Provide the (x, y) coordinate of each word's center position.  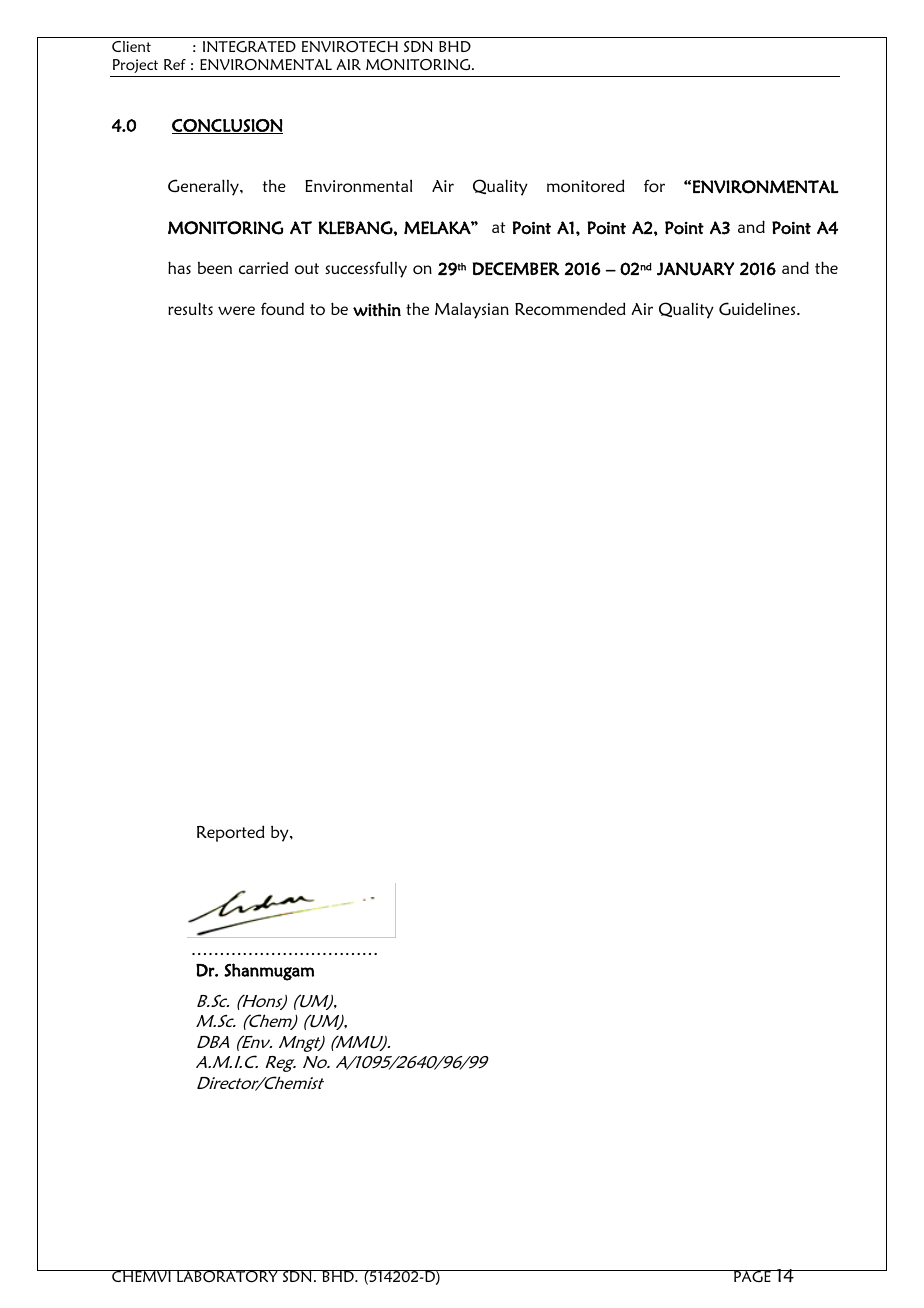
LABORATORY (227, 1276)
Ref (175, 64)
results (190, 308)
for (654, 186)
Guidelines (758, 308)
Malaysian (472, 310)
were (236, 310)
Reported (231, 833)
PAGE (752, 1276)
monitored (586, 185)
